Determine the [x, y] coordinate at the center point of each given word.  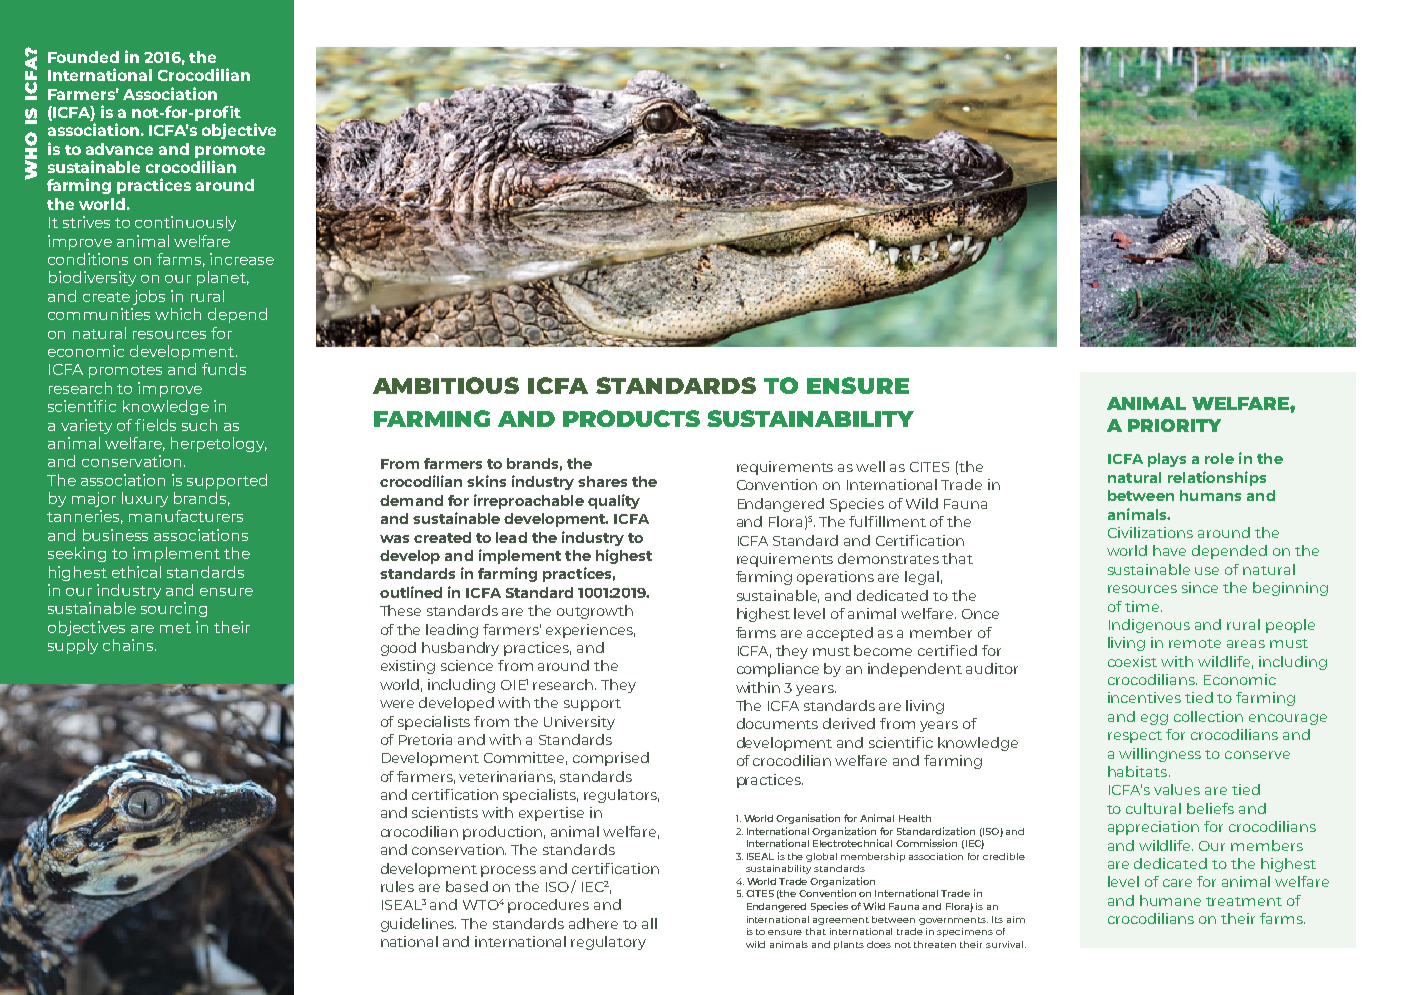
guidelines [418, 925]
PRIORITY [1174, 425]
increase [242, 259]
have [1169, 550]
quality [614, 501]
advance [119, 149]
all [649, 923]
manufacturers [186, 516]
